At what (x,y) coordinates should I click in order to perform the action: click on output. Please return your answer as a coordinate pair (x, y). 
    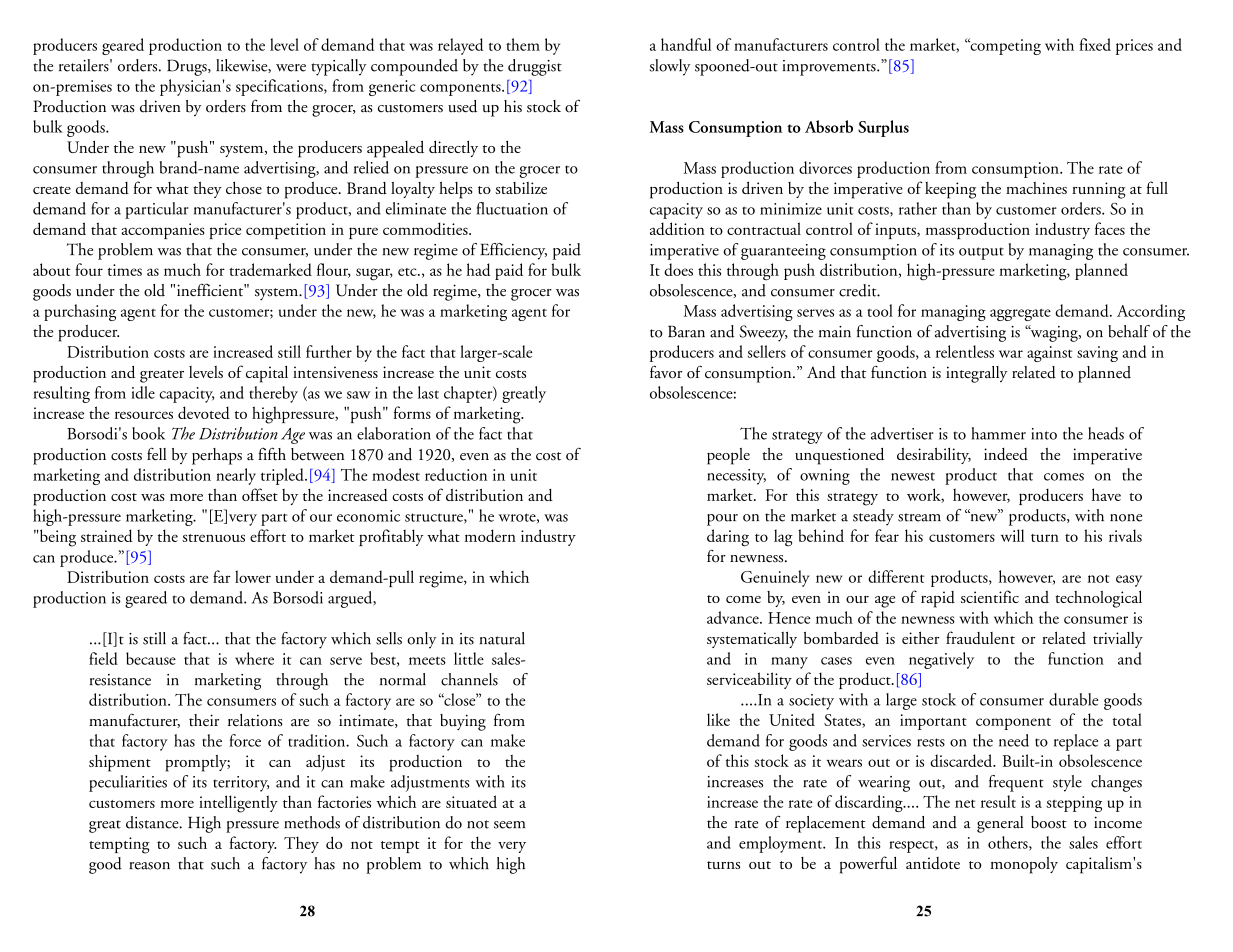
    Looking at the image, I should click on (981, 253).
